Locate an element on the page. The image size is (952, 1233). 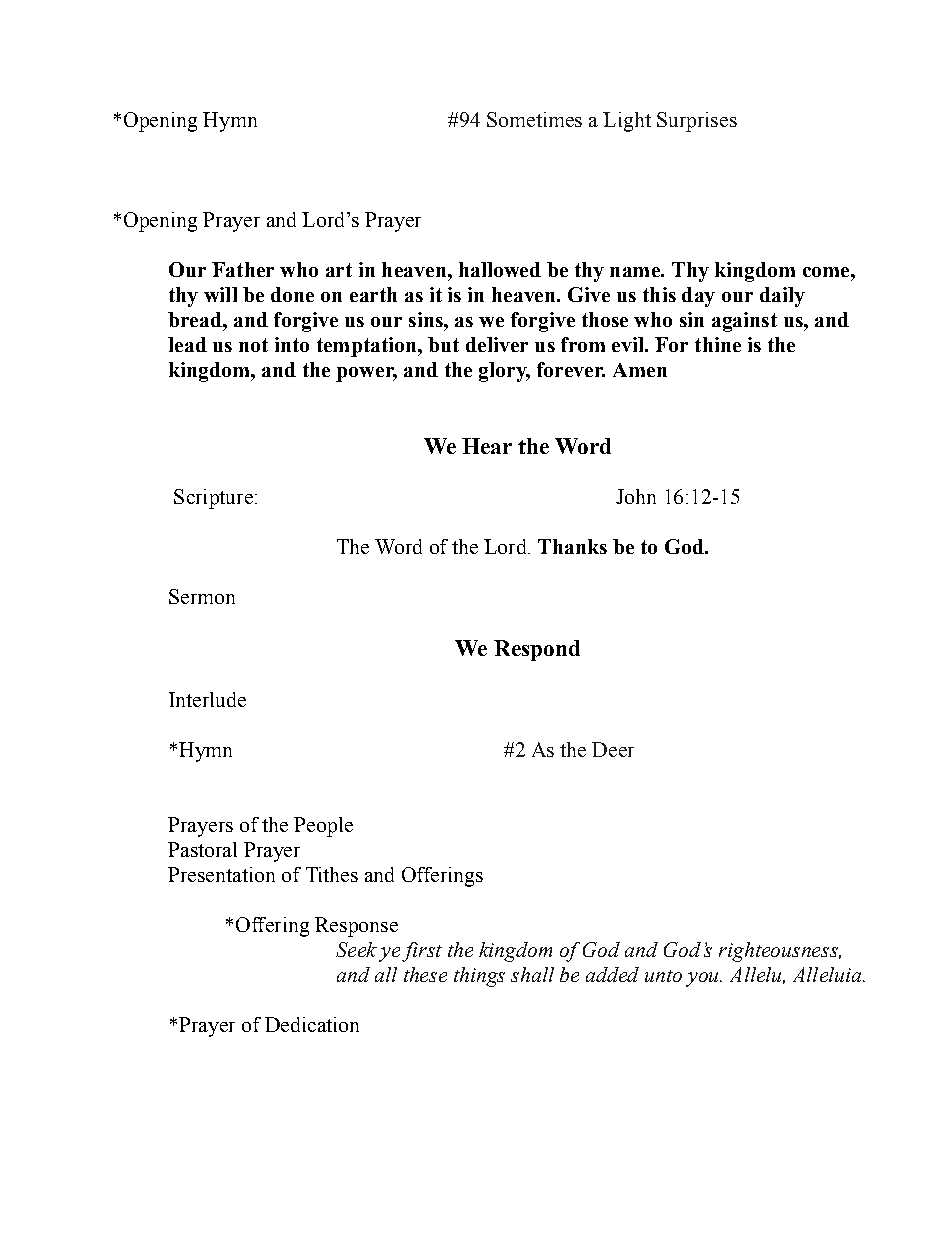
Father is located at coordinates (243, 269).
